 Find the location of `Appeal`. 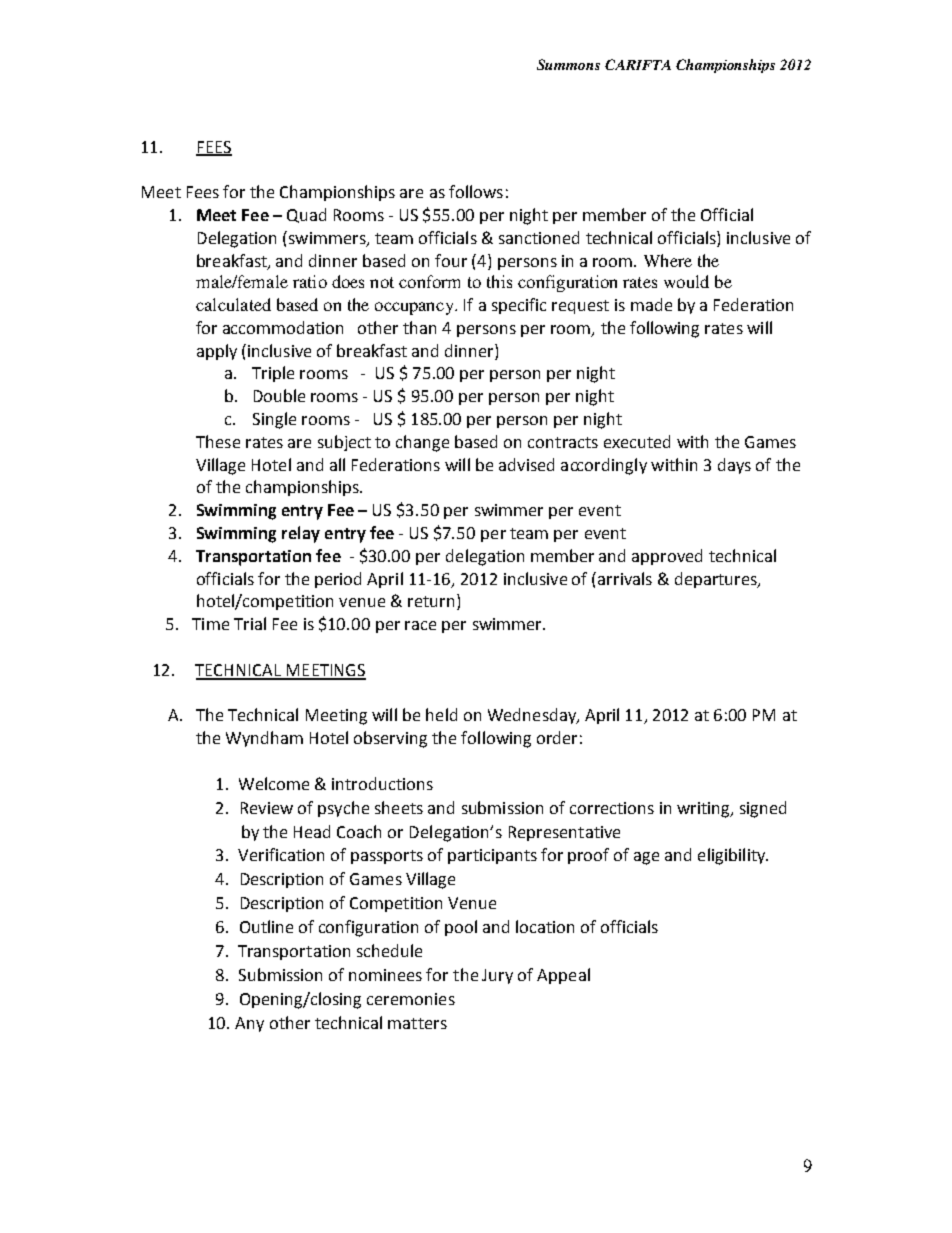

Appeal is located at coordinates (563, 976).
